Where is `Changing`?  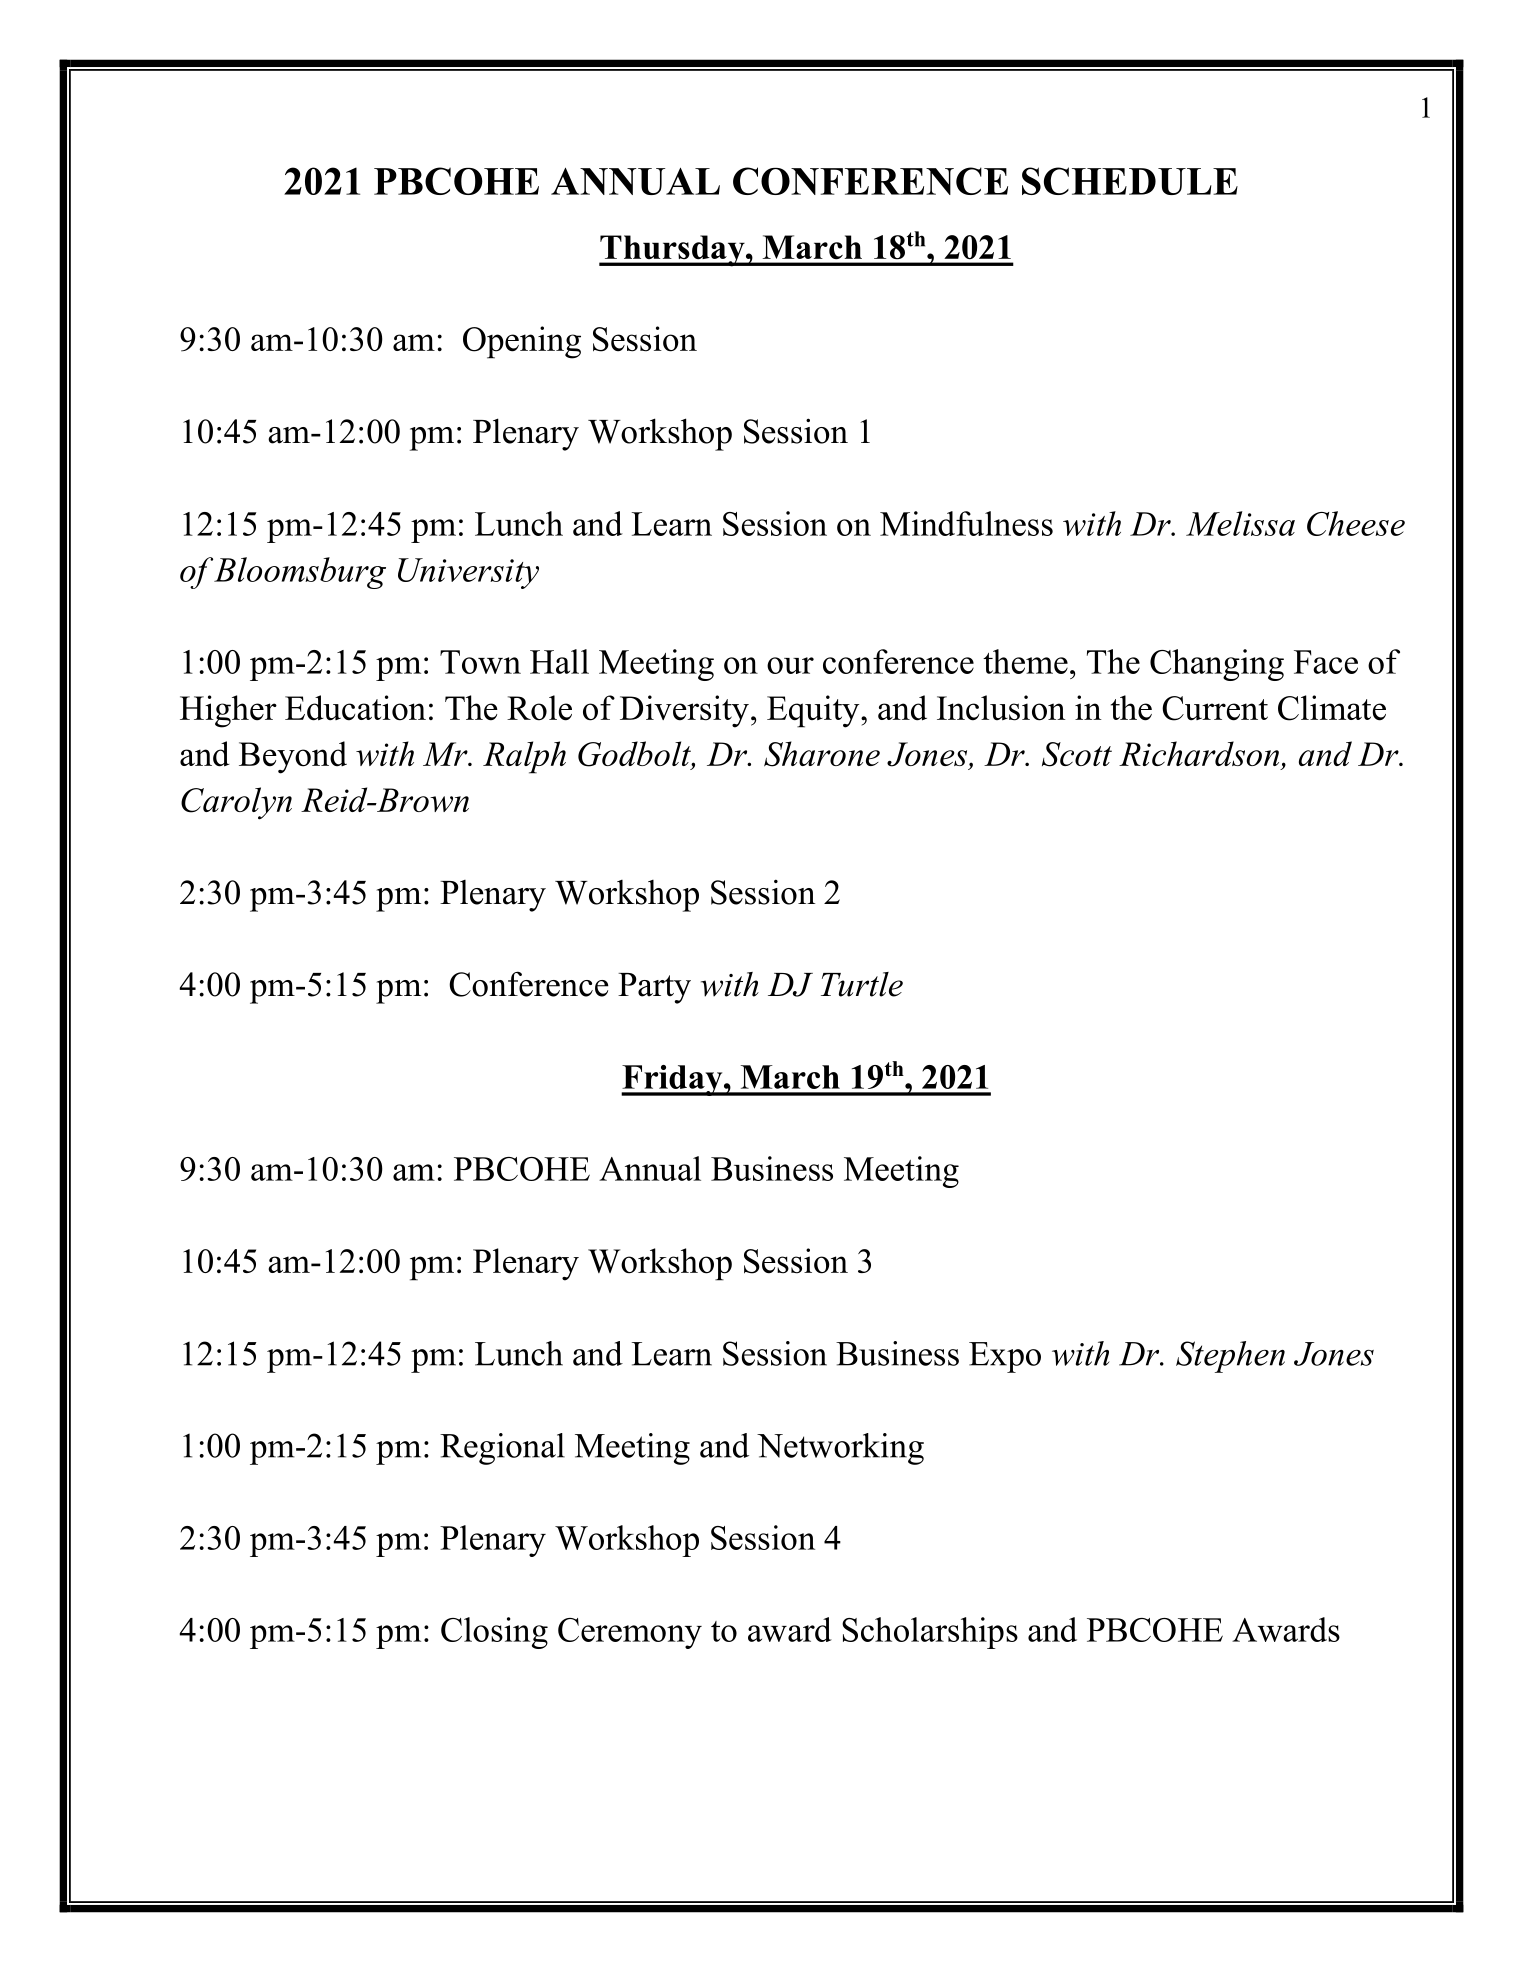
Changing is located at coordinates (1217, 665).
